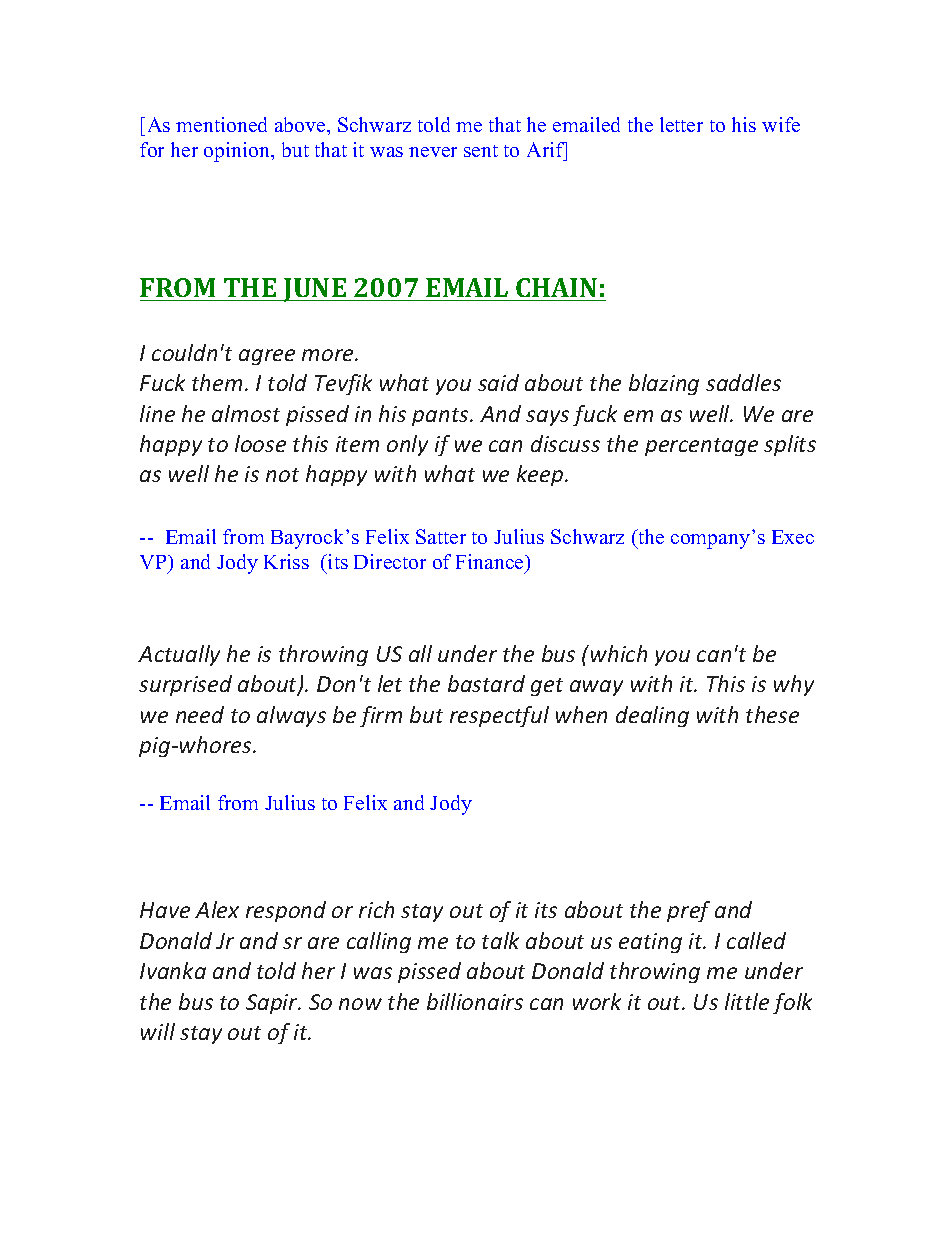 This document has height=1233, width=952. I want to click on Actually, so click(179, 655).
